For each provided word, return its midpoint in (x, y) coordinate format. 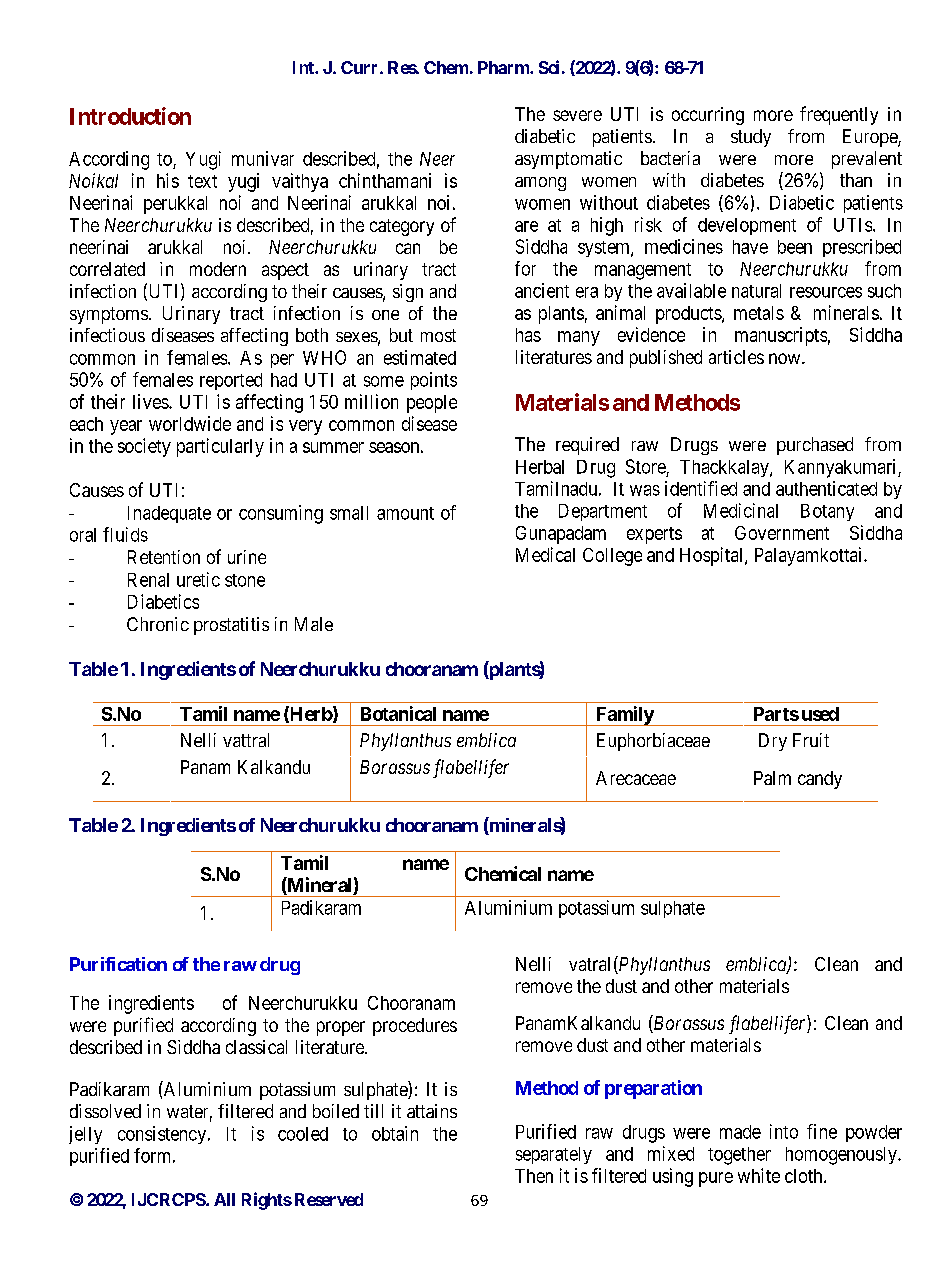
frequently (839, 115)
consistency (163, 1135)
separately (554, 1155)
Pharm (504, 67)
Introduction (130, 116)
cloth (805, 1176)
